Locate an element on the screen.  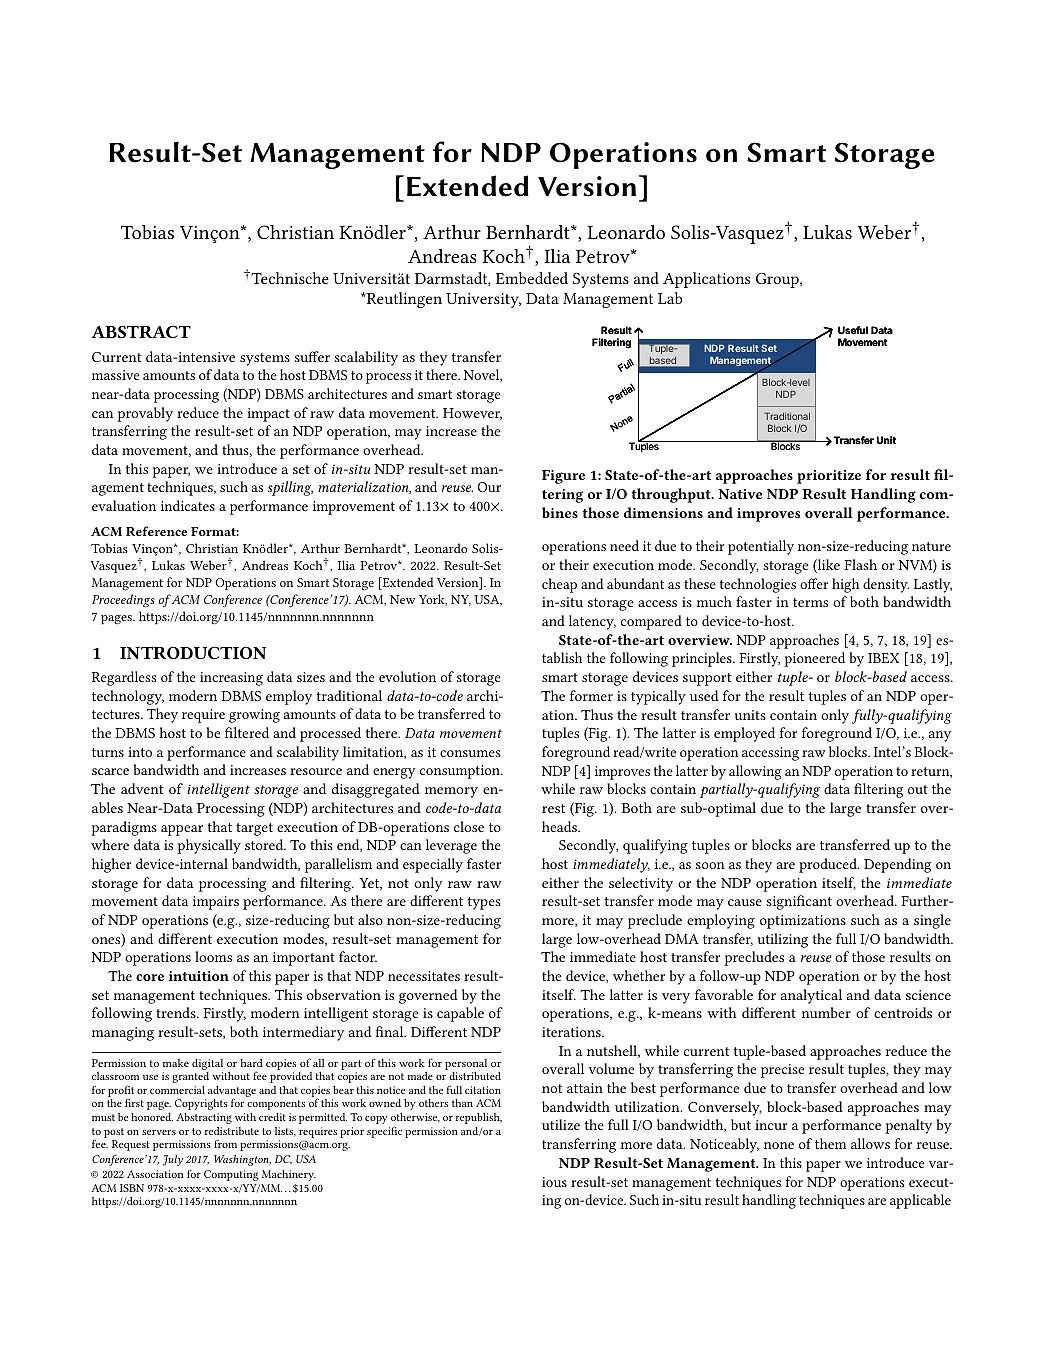
Embedded is located at coordinates (532, 278).
